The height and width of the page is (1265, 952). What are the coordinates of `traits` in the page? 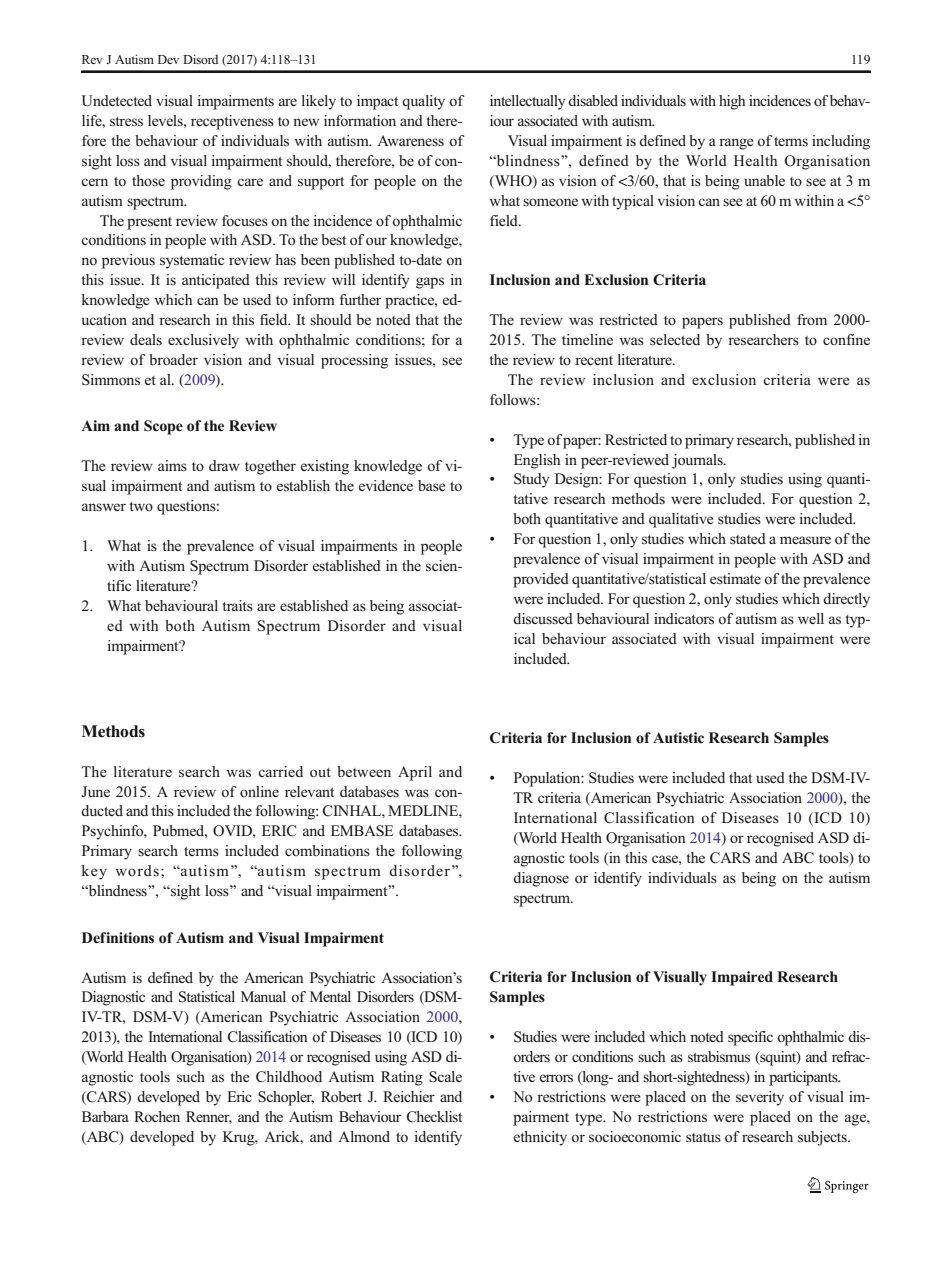 It's located at (237, 605).
